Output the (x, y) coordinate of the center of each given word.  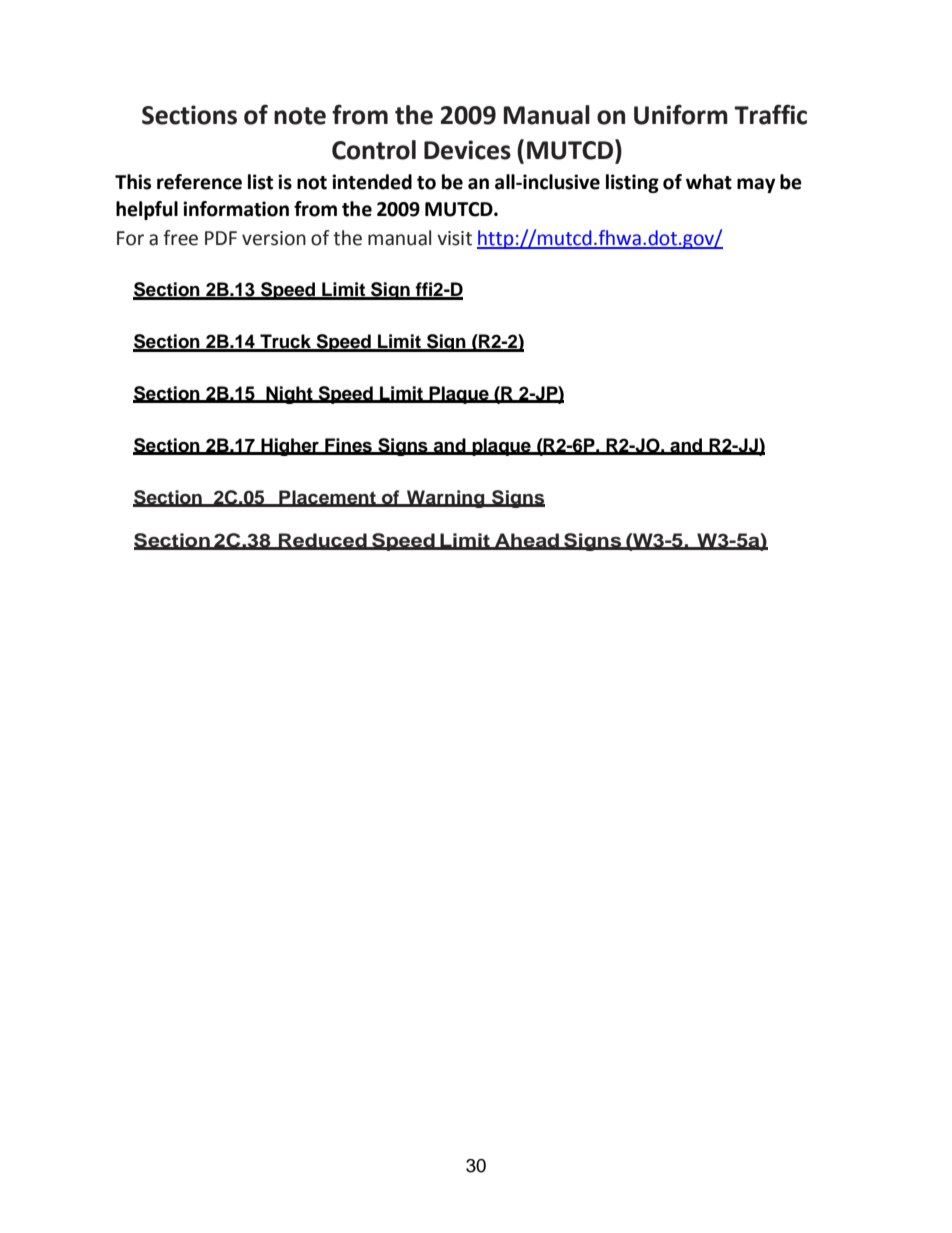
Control (374, 150)
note (300, 116)
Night (289, 395)
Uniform (681, 114)
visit (454, 238)
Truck (285, 342)
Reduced (323, 541)
